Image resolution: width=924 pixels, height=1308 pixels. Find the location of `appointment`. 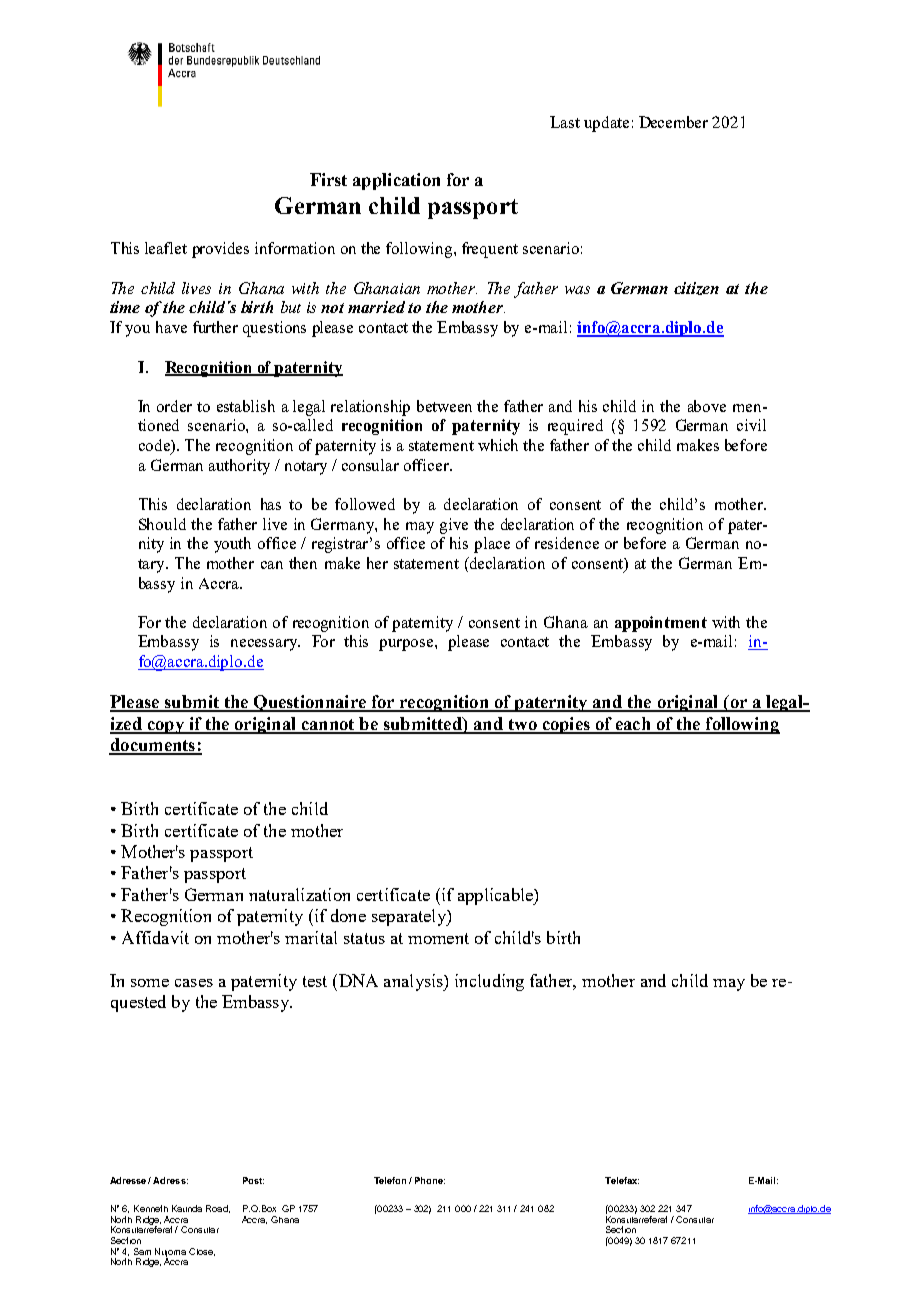

appointment is located at coordinates (661, 624).
